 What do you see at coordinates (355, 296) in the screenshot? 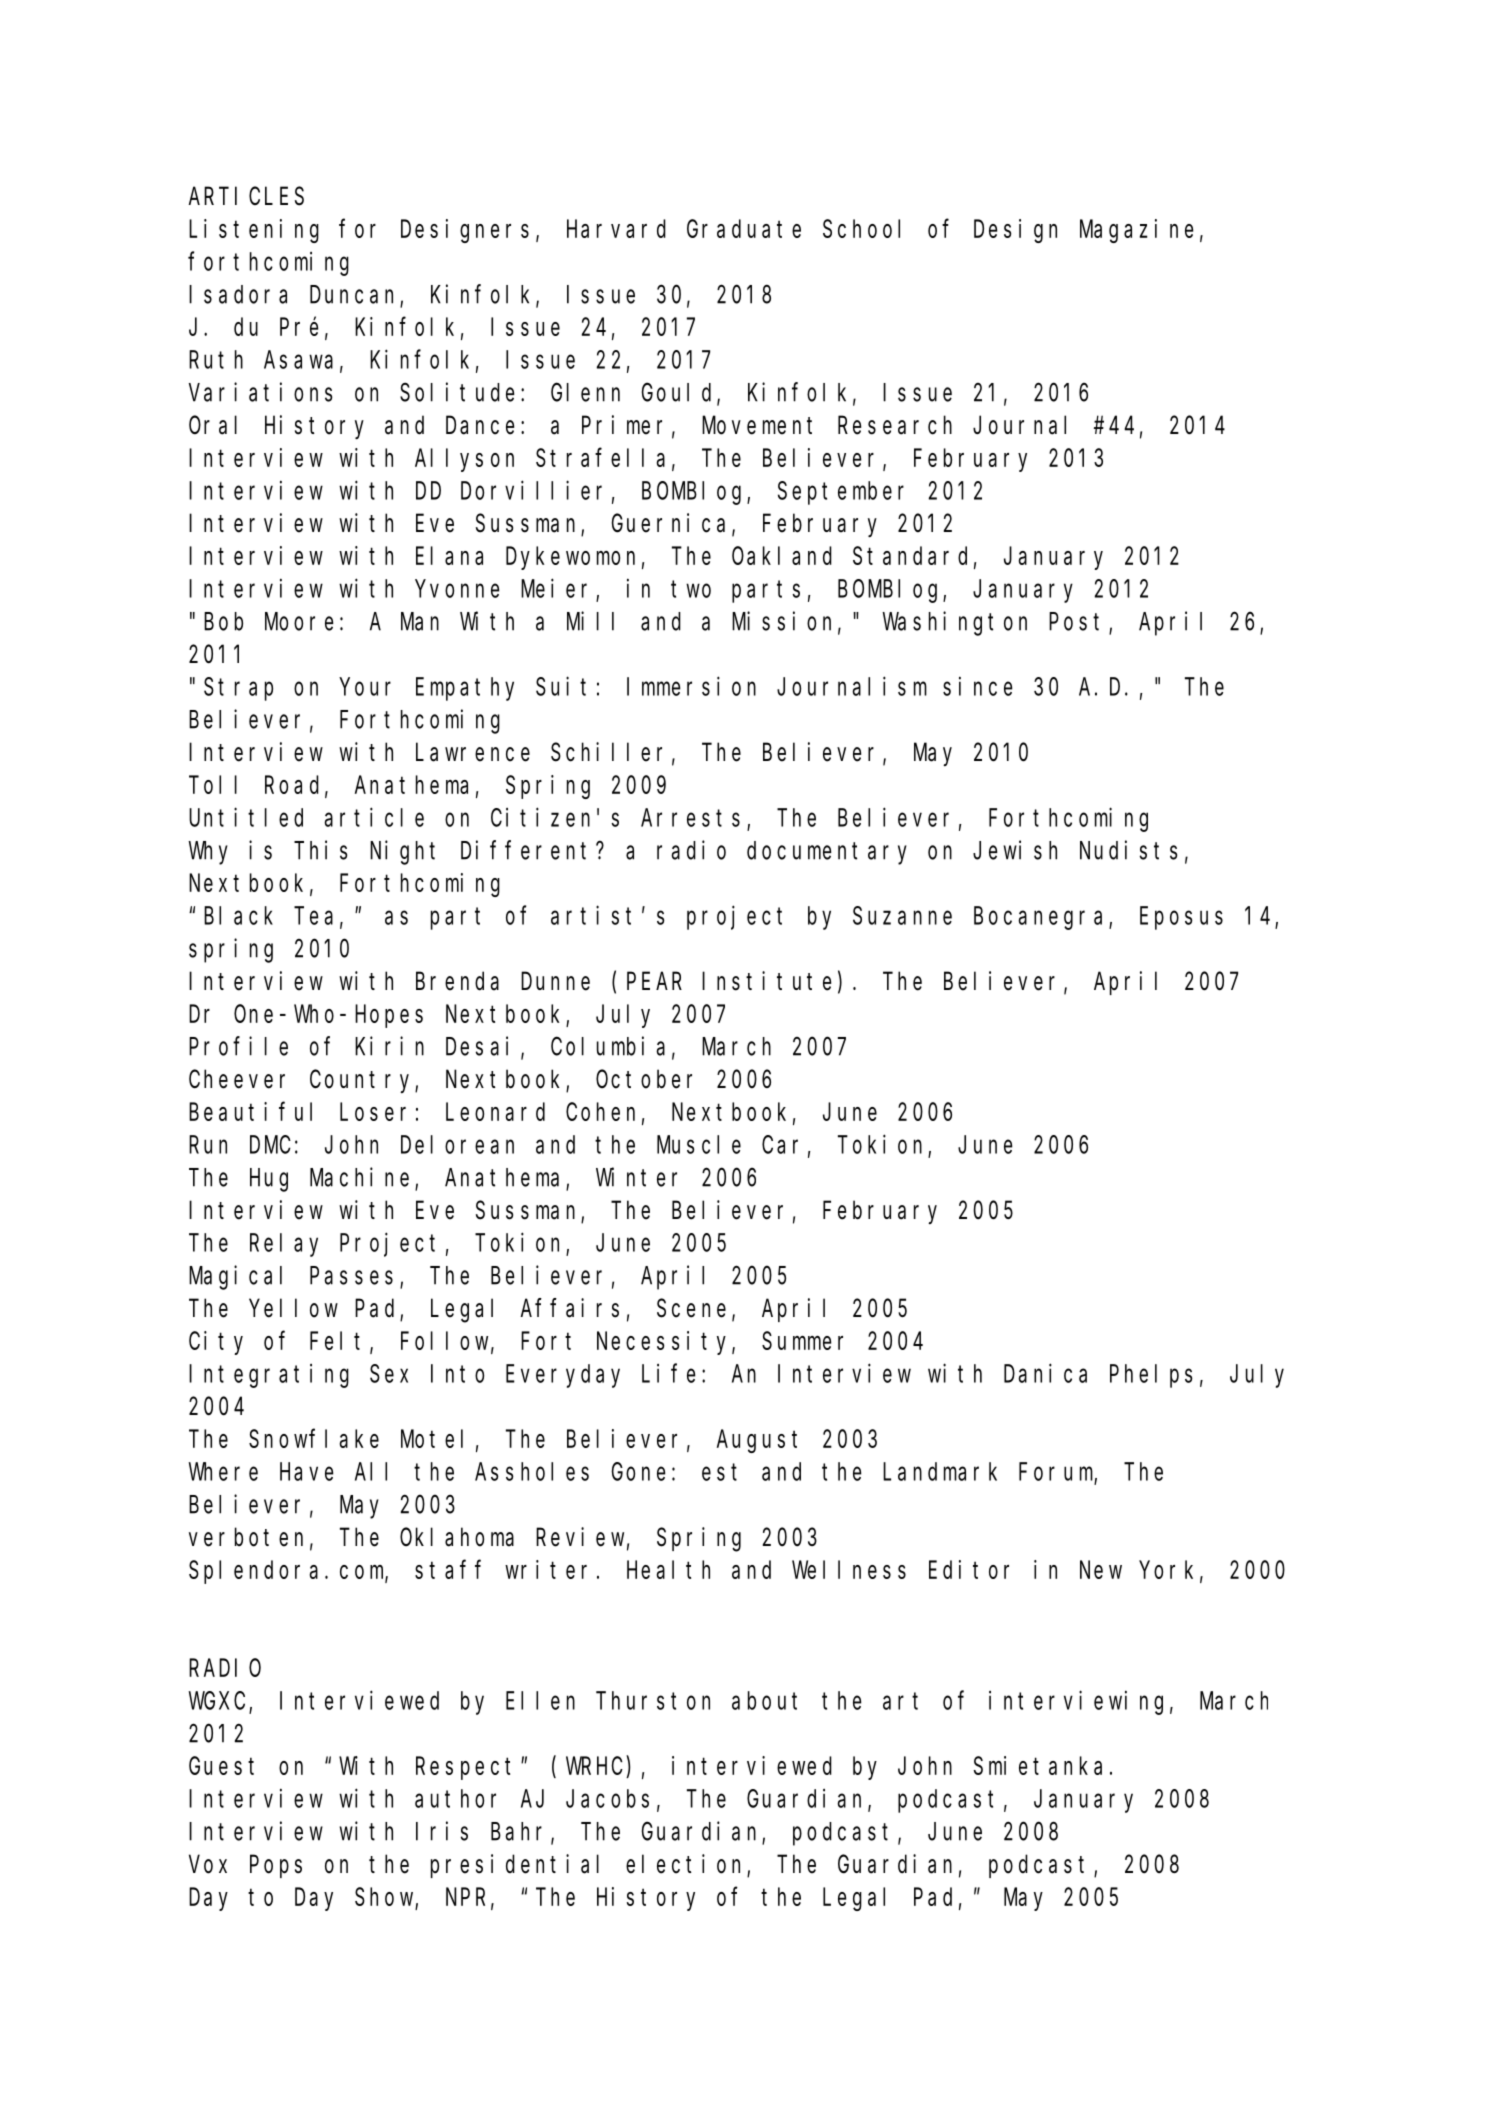
I see `Duncan` at bounding box center [355, 296].
